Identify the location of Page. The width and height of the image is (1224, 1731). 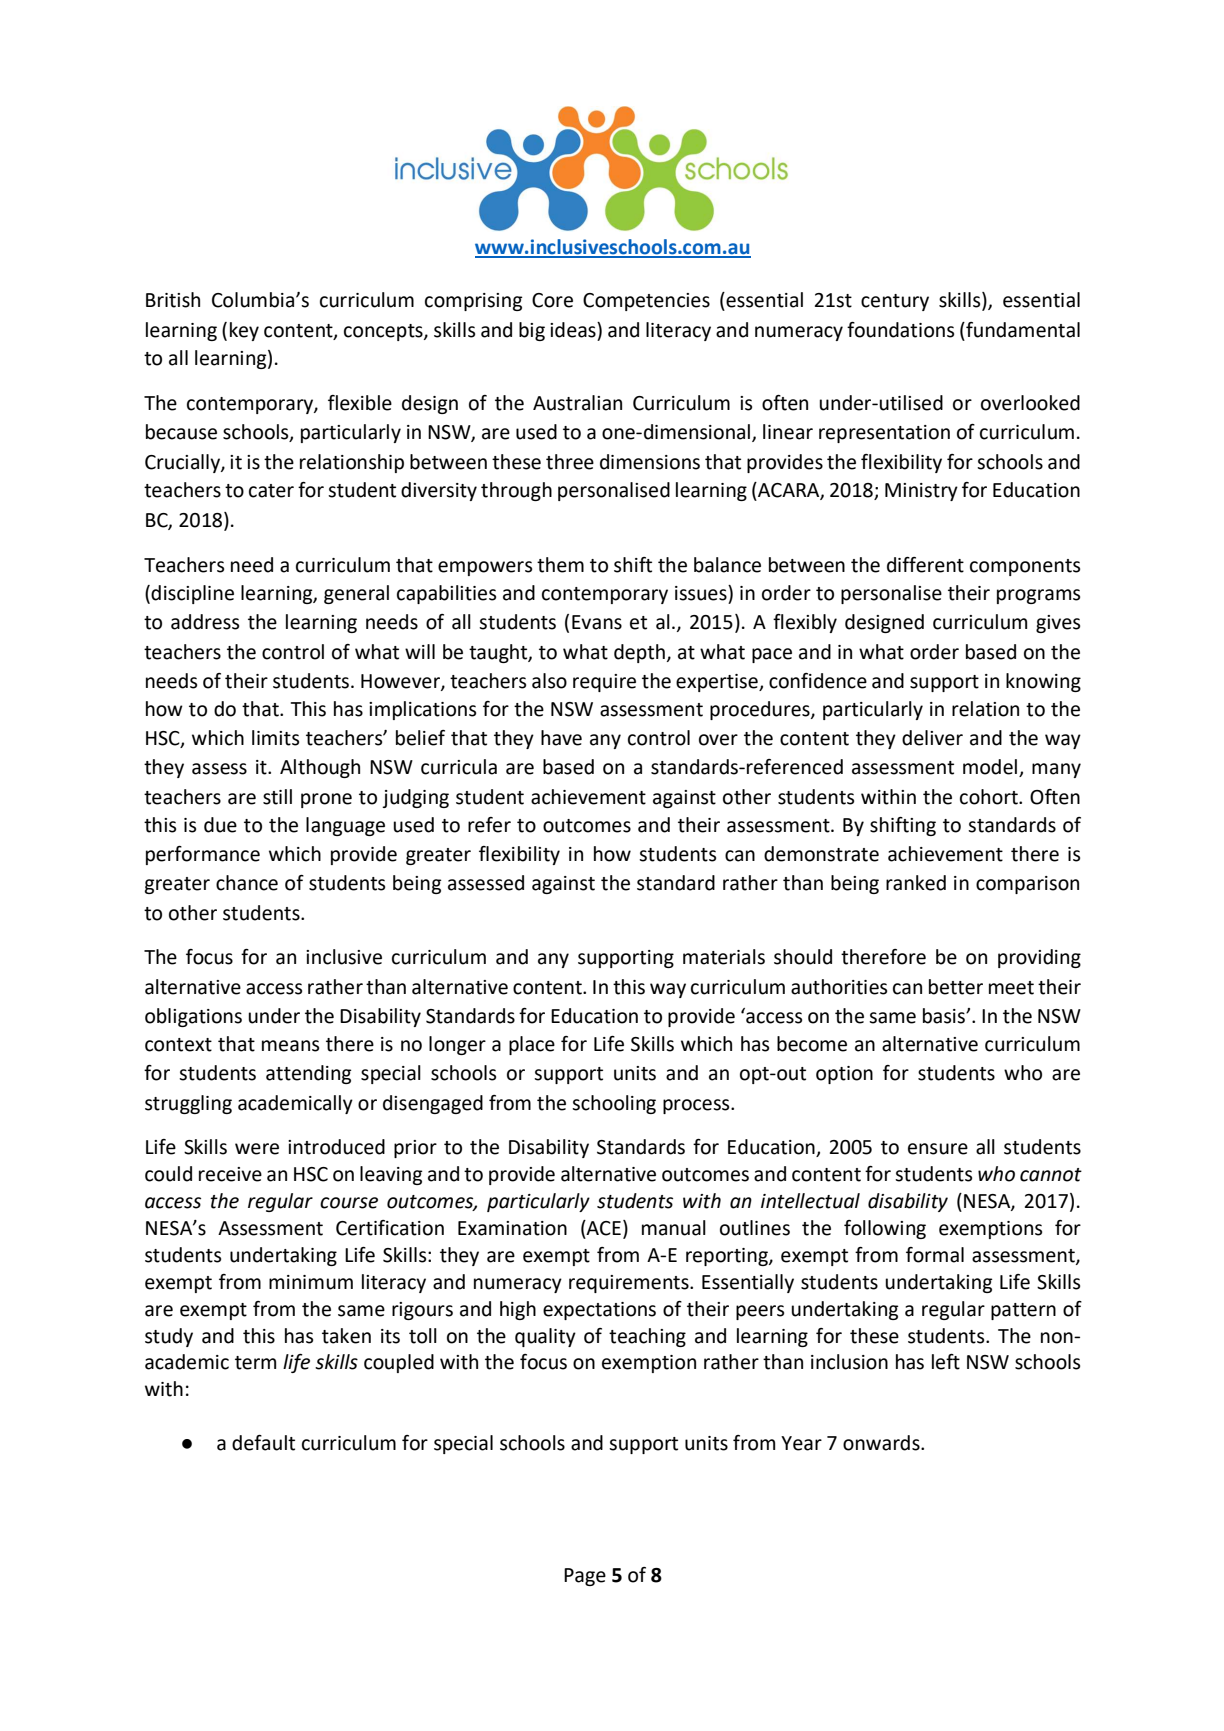
(585, 1577).
